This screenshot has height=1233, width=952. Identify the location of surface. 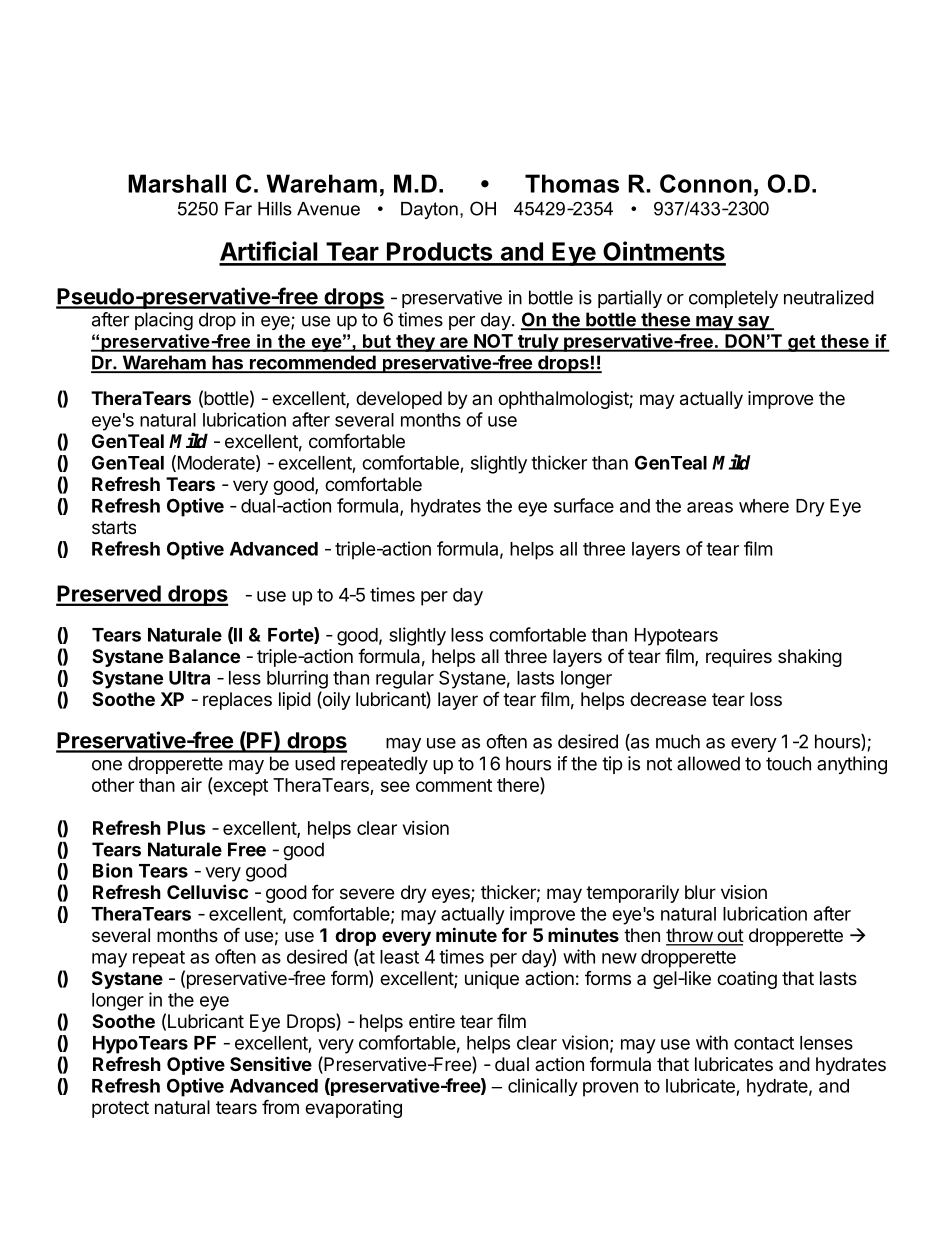
(584, 505).
